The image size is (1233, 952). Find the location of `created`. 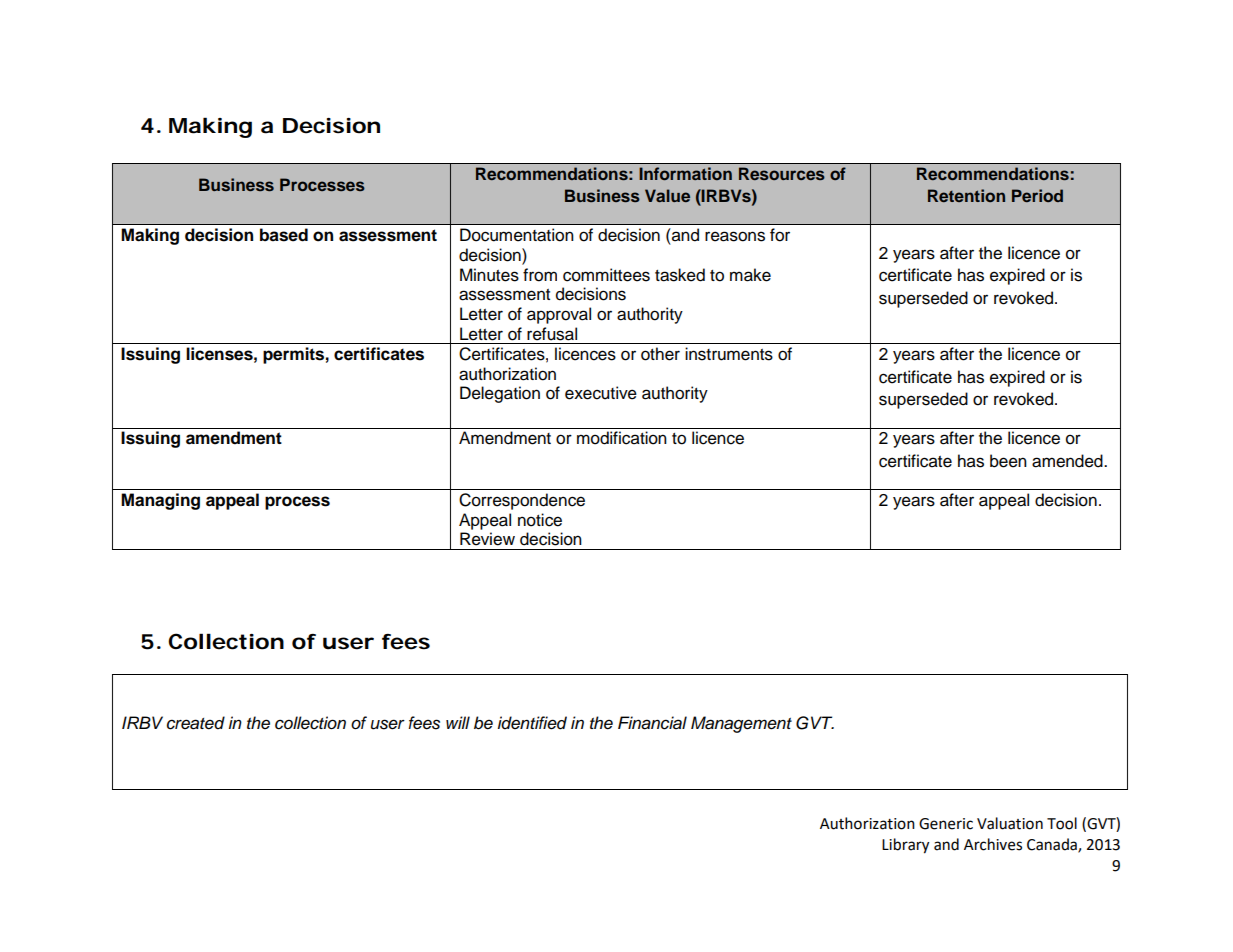

created is located at coordinates (196, 723).
